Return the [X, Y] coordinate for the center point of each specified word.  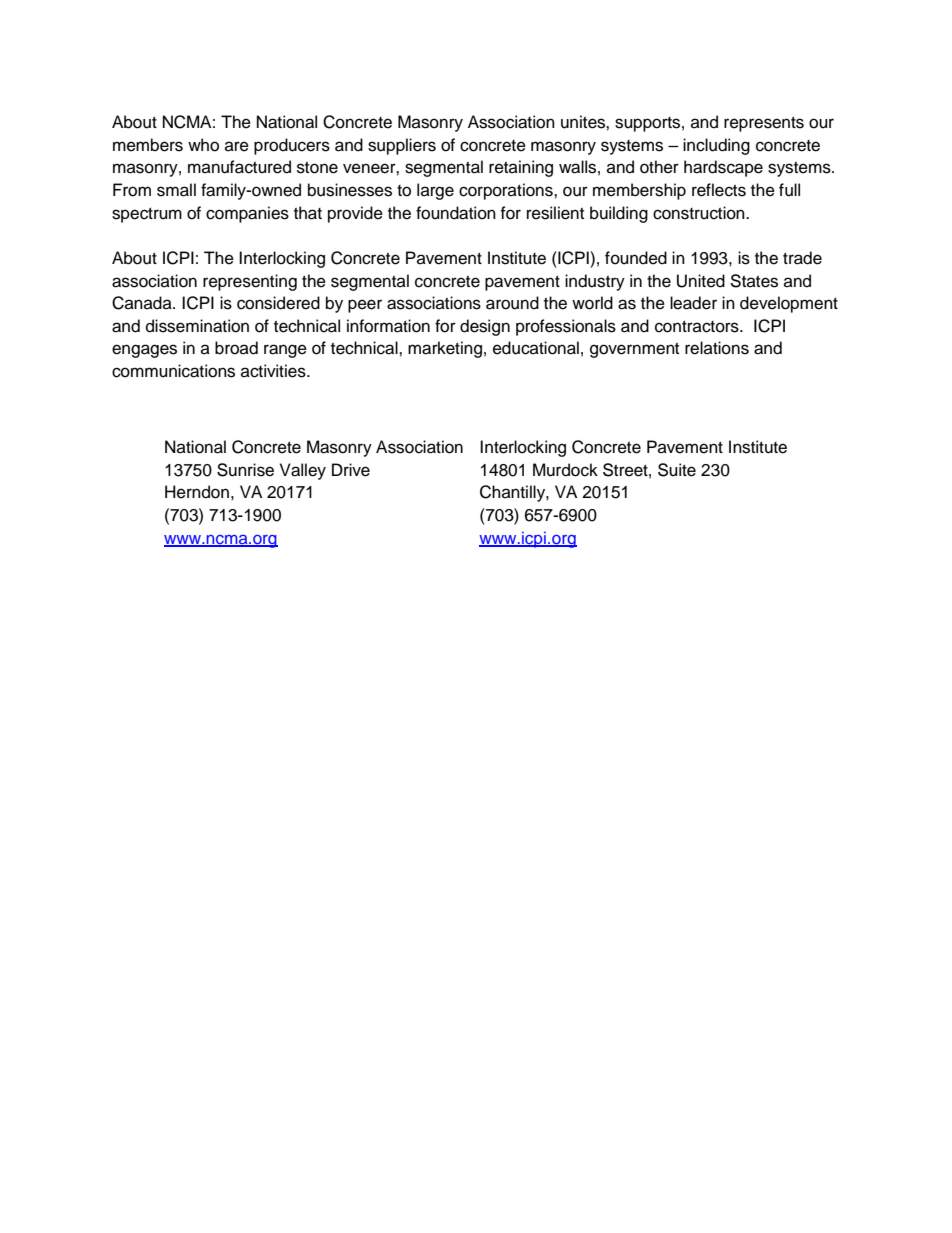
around [512, 303]
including [716, 146]
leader [693, 303]
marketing [445, 349]
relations [717, 348]
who [203, 145]
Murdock [565, 470]
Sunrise [245, 470]
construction [700, 213]
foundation [456, 213]
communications [173, 371]
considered [278, 303]
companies [247, 214]
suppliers [402, 146]
